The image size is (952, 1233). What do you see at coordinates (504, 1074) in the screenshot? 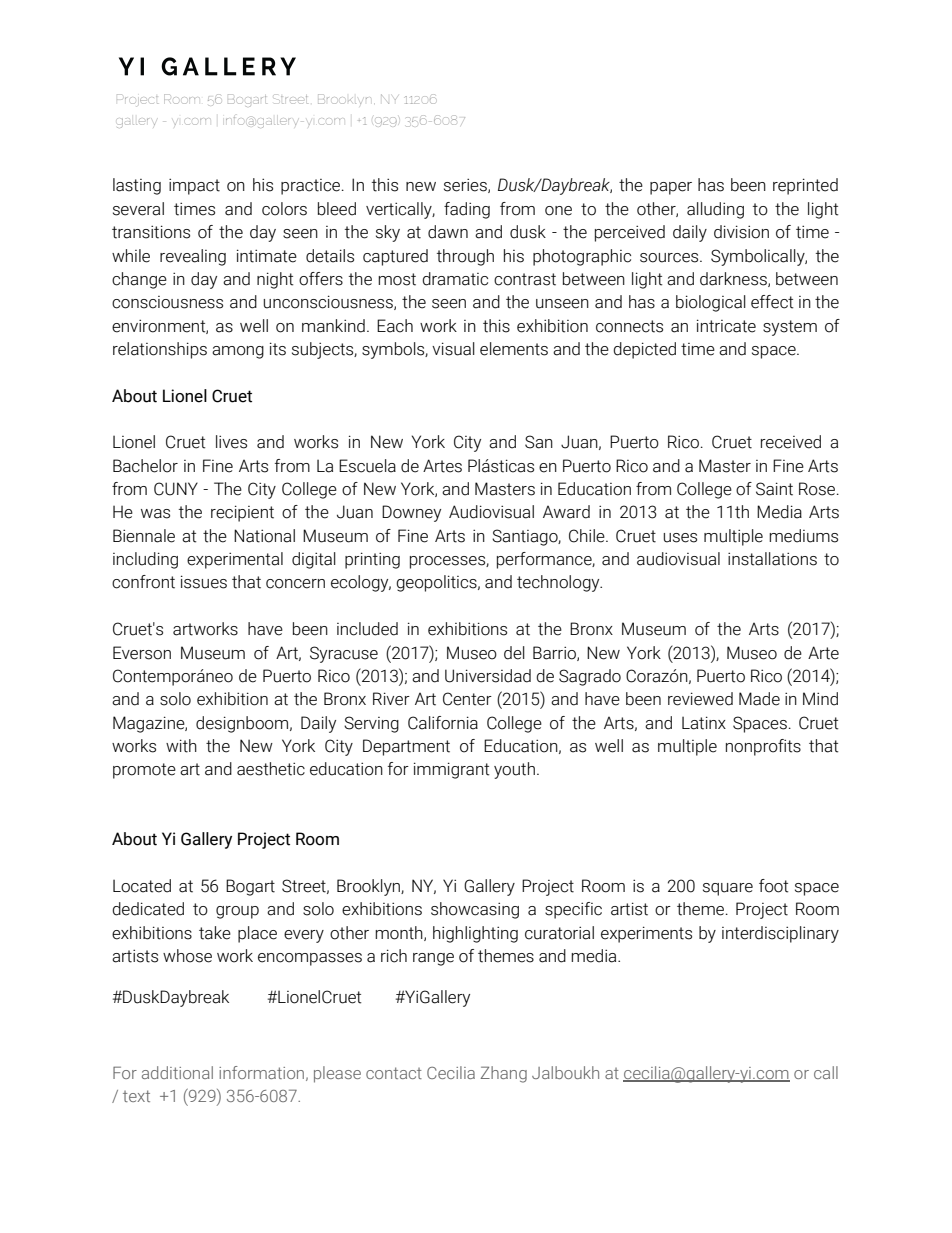
I see `Zhang` at bounding box center [504, 1074].
